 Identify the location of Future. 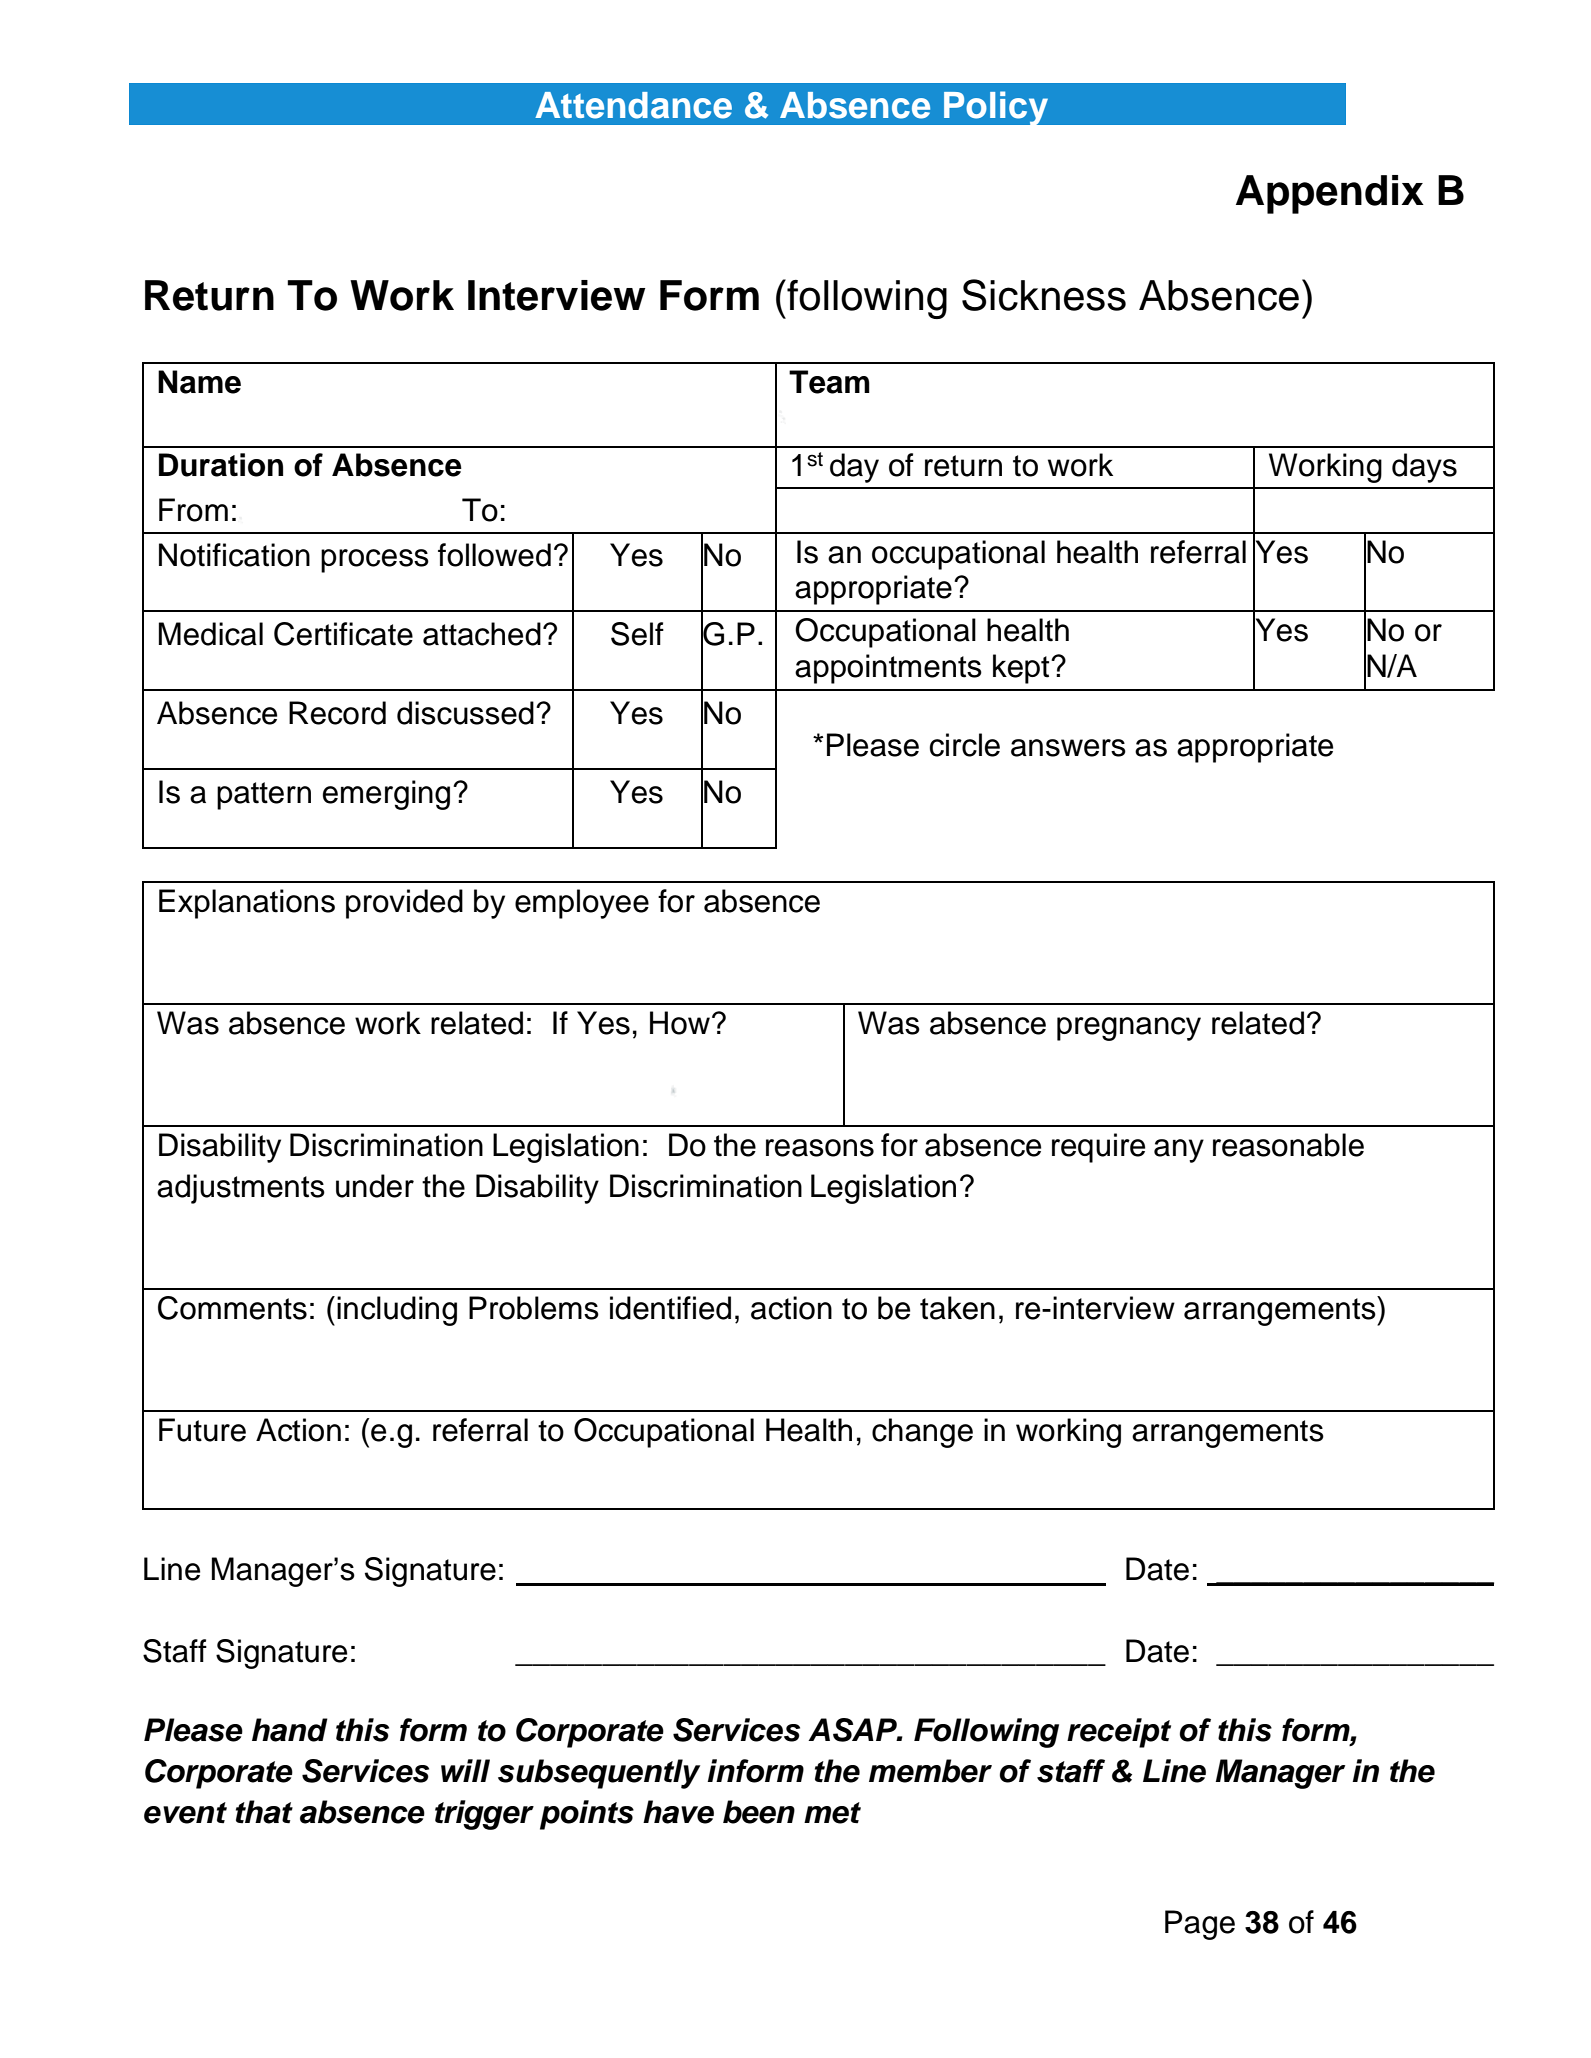
(202, 1430).
